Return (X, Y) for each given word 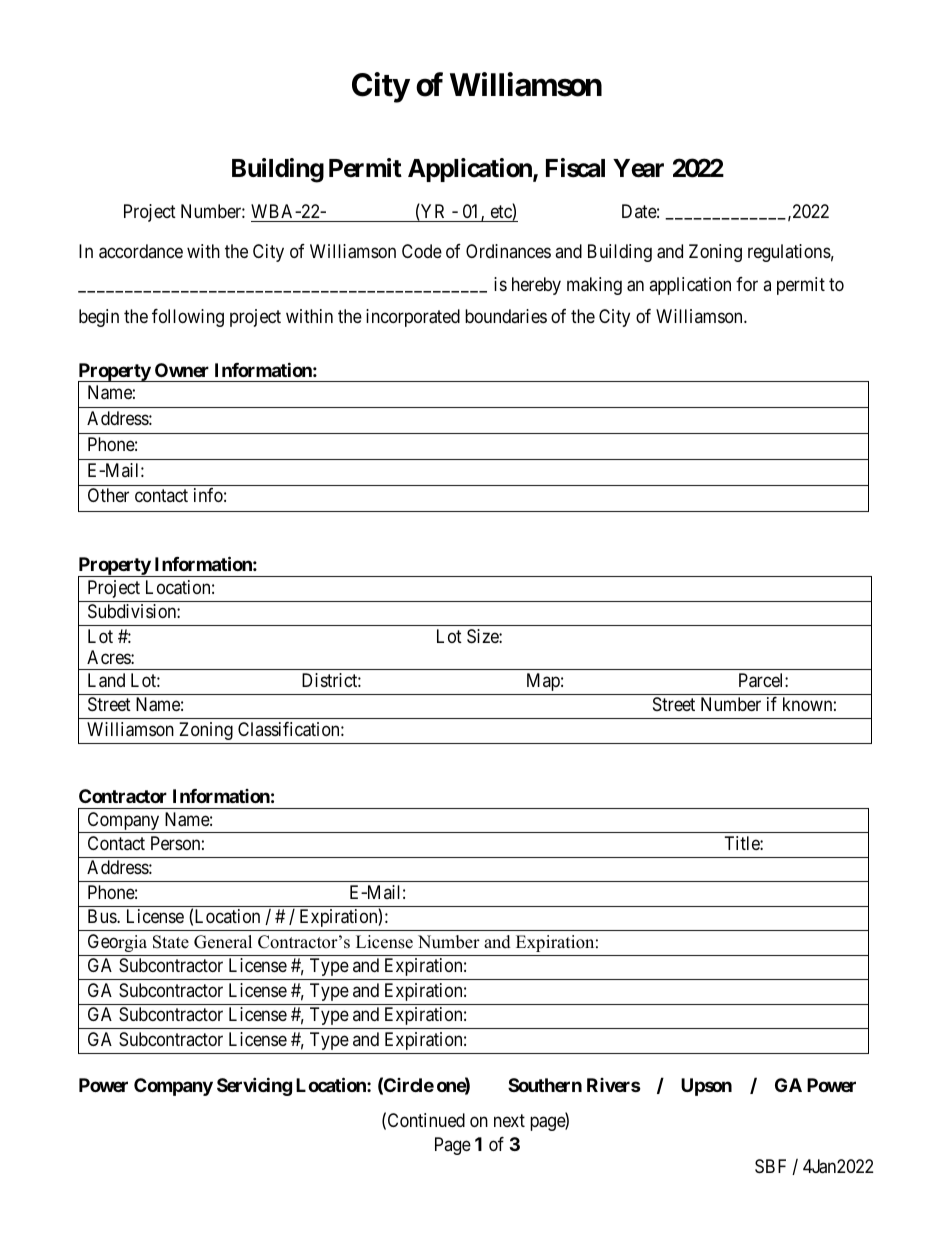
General (223, 942)
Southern (545, 1085)
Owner (182, 370)
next (509, 1121)
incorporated (413, 318)
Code (422, 251)
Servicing (254, 1086)
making (594, 286)
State (171, 942)
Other (108, 495)
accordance (141, 251)
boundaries (506, 316)
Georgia (117, 943)
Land (106, 680)
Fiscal (575, 168)
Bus (103, 916)
